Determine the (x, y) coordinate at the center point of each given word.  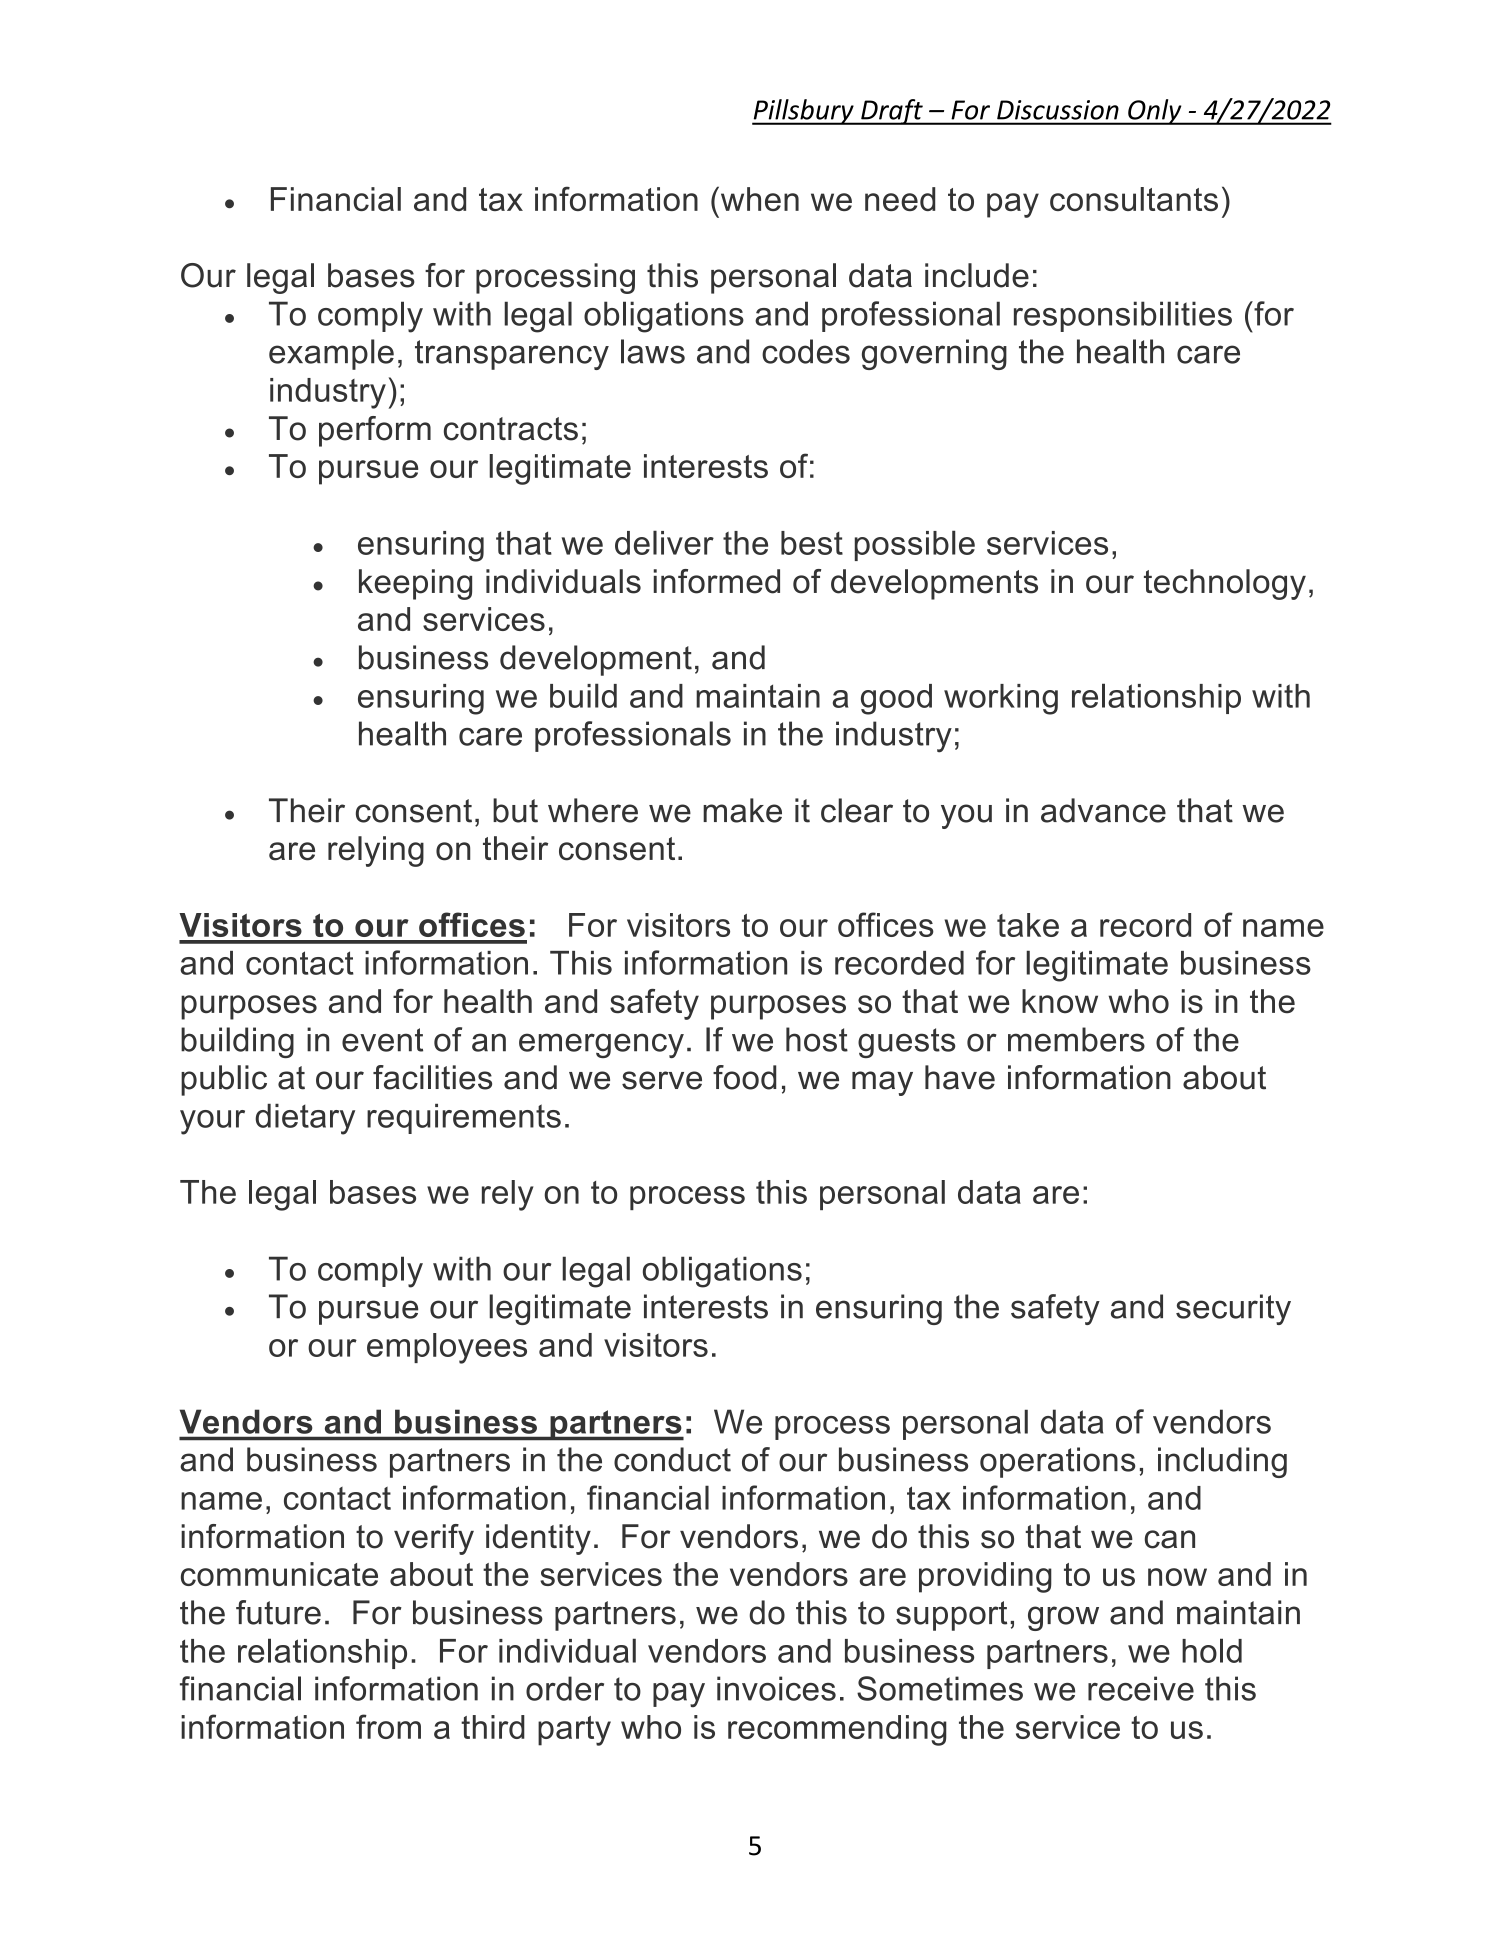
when (758, 198)
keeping (415, 584)
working (1001, 699)
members (1076, 1039)
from (388, 1726)
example (331, 354)
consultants (1134, 199)
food (744, 1077)
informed (717, 581)
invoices (776, 1688)
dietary (305, 1119)
